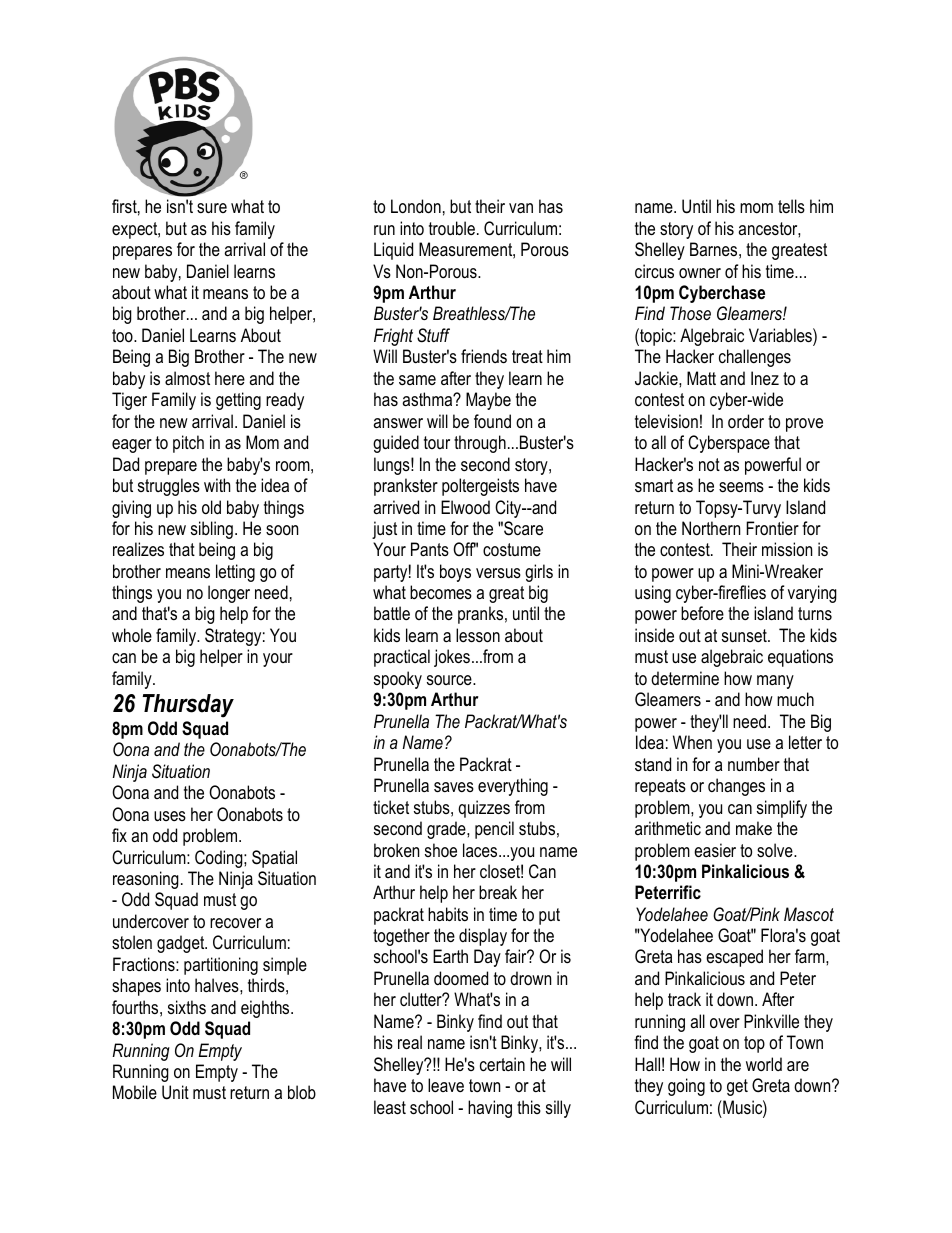 The image size is (952, 1233). I want to click on trouble, so click(452, 228).
